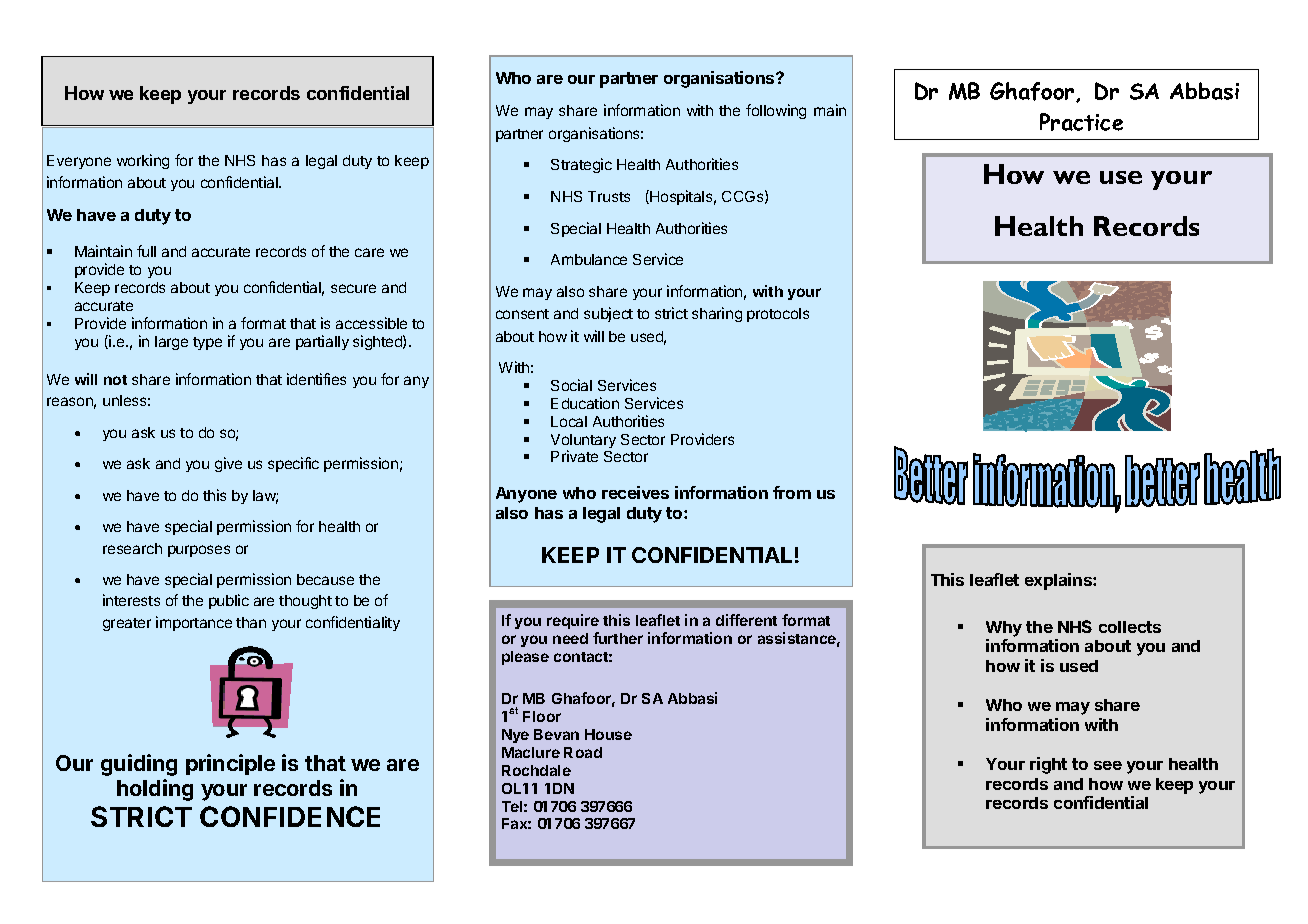 Image resolution: width=1308 pixels, height=924 pixels. Describe the element at coordinates (583, 752) in the screenshot. I see `Road` at that location.
